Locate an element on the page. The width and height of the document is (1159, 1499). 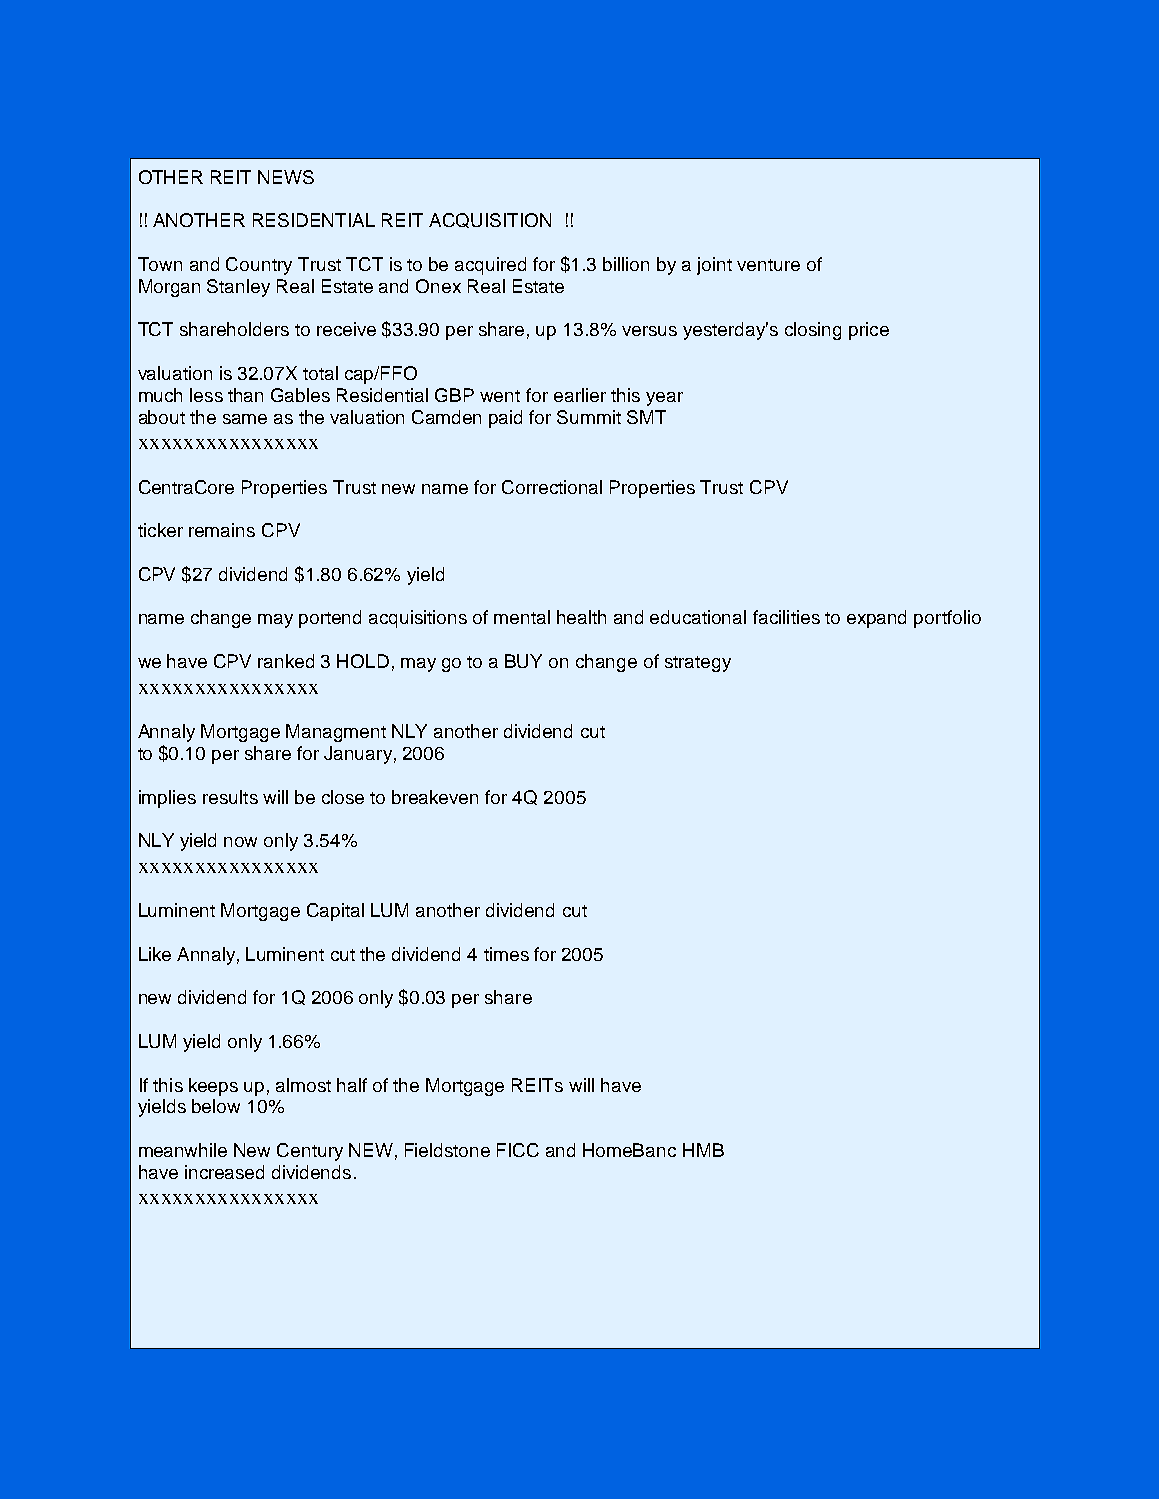
NEWS is located at coordinates (286, 177).
